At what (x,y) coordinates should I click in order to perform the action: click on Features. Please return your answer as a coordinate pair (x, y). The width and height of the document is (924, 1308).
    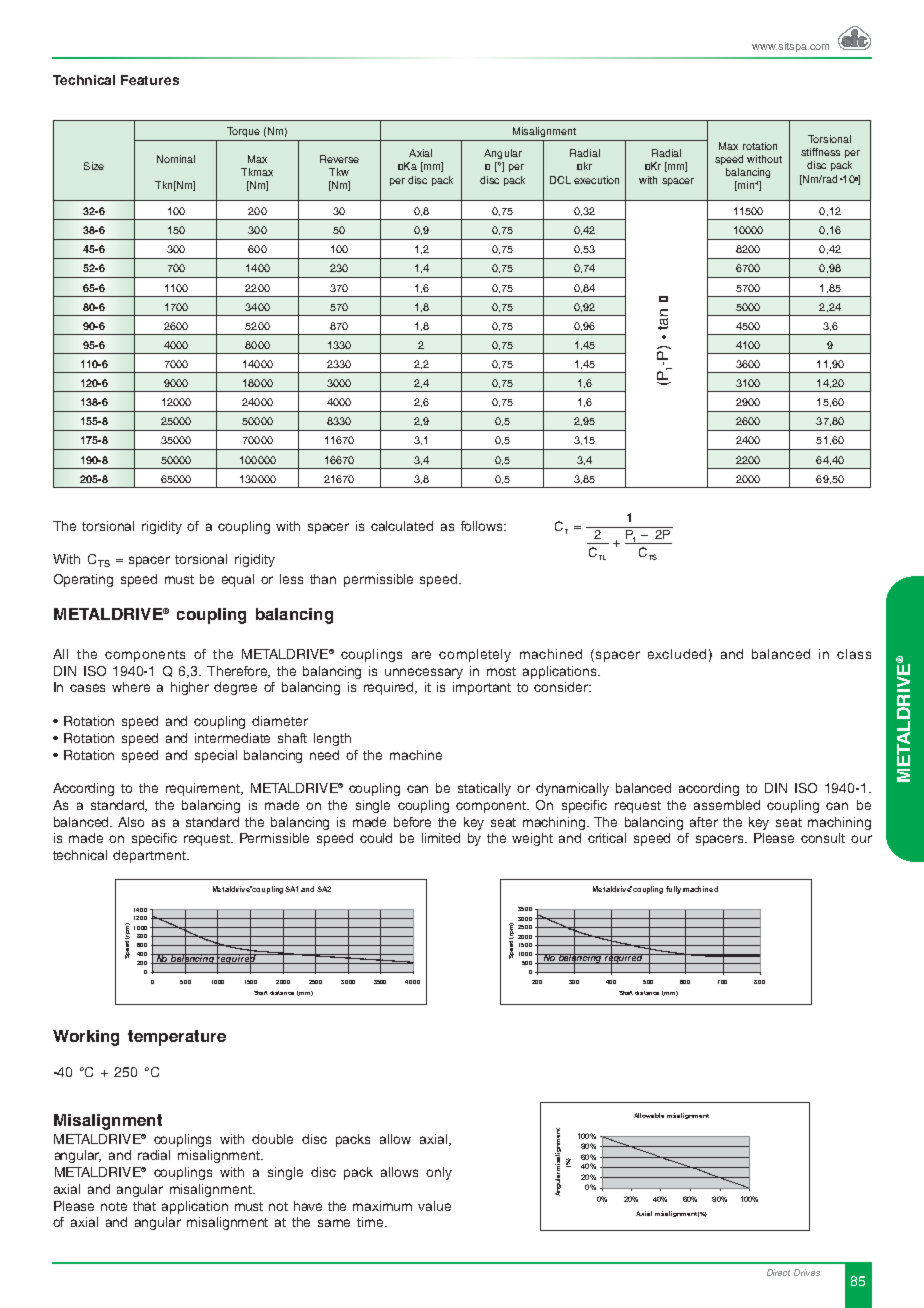
    Looking at the image, I should click on (150, 80).
